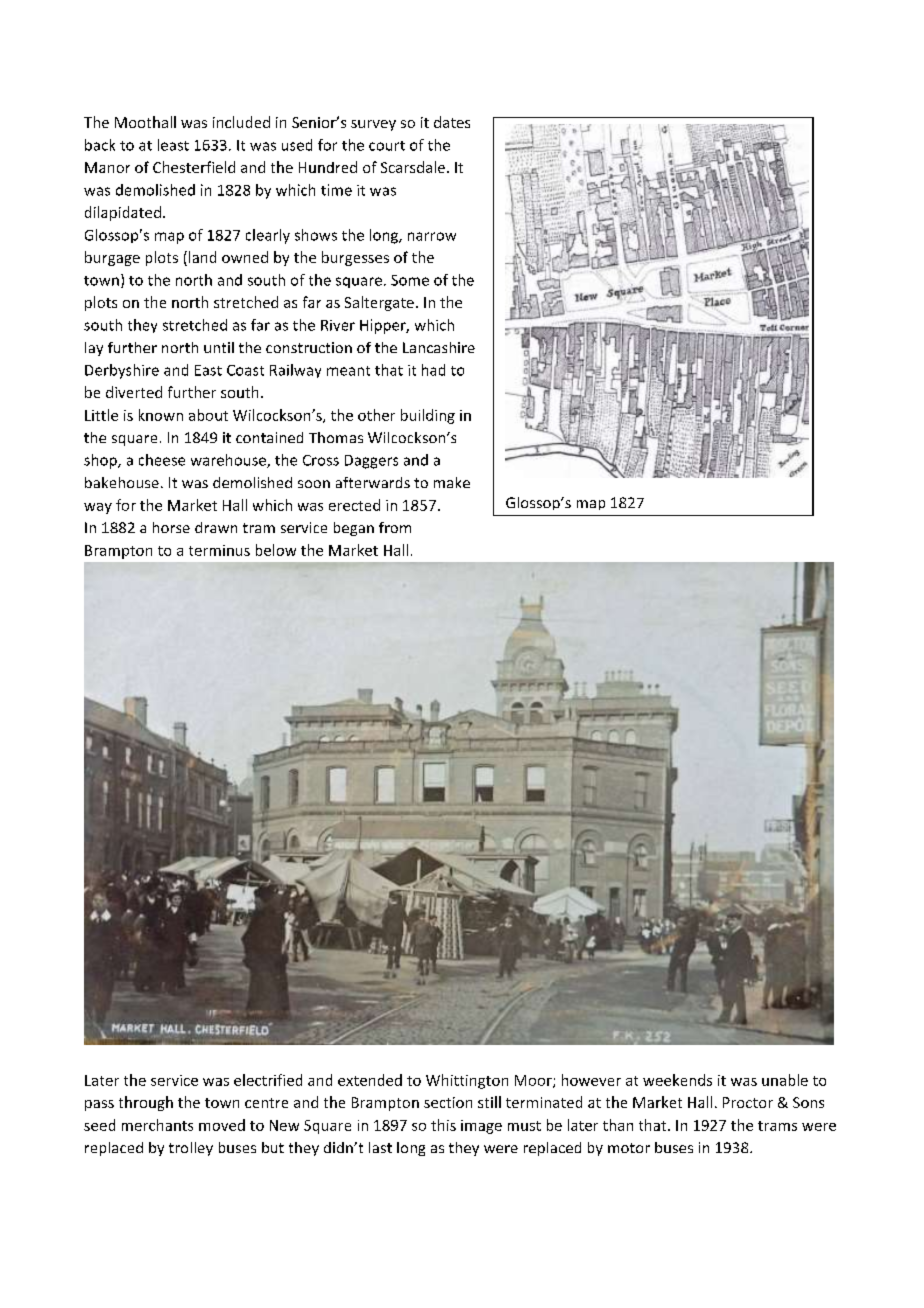 The width and height of the page is (924, 1308). What do you see at coordinates (432, 236) in the page?
I see `narrow` at bounding box center [432, 236].
